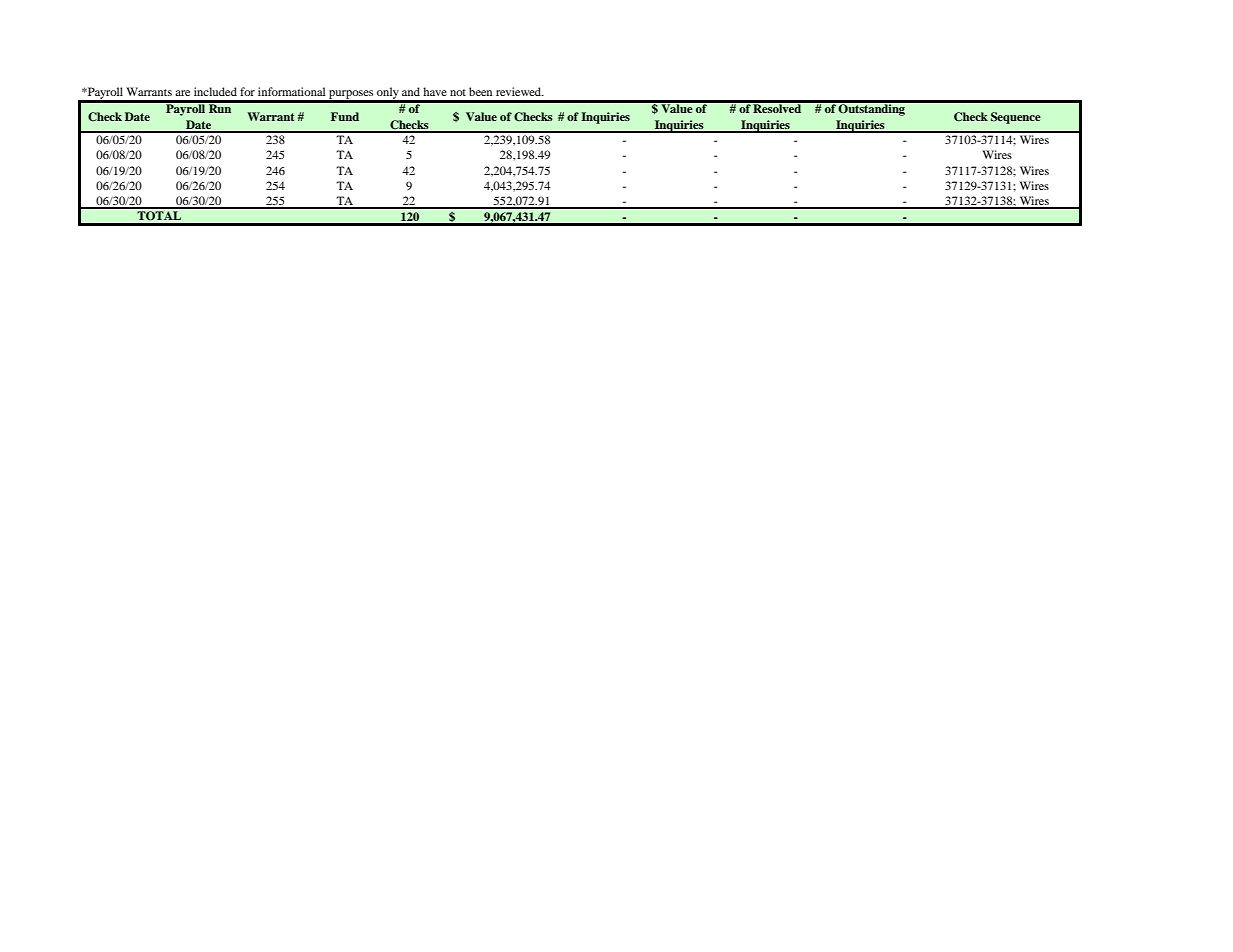  What do you see at coordinates (182, 93) in the document?
I see `are` at bounding box center [182, 93].
